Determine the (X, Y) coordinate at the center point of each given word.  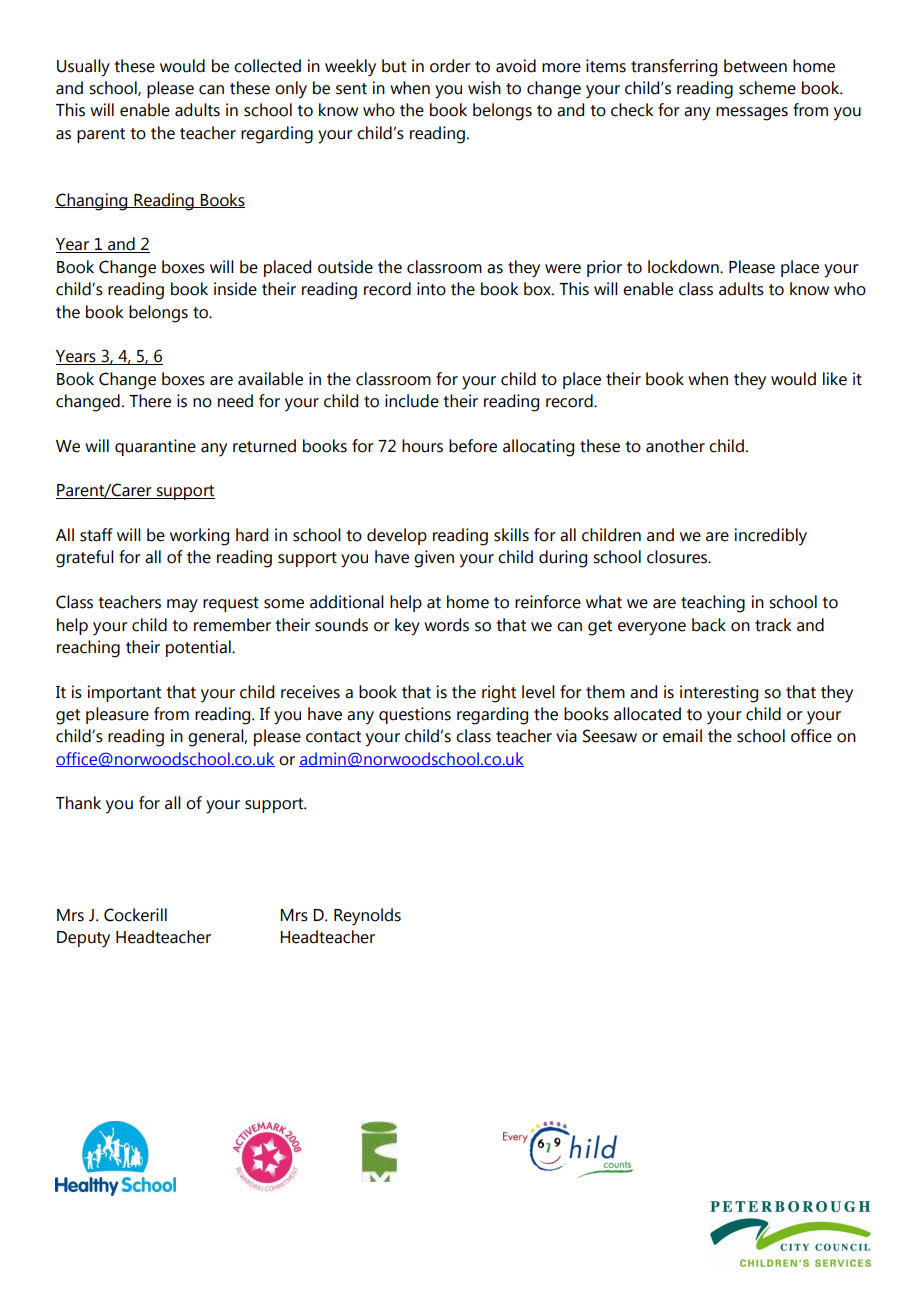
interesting (719, 694)
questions (415, 715)
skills (511, 535)
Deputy (83, 939)
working (199, 537)
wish (484, 88)
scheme (767, 88)
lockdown (684, 267)
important (124, 693)
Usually (83, 68)
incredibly (771, 537)
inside (235, 289)
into (431, 289)
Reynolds (367, 917)
